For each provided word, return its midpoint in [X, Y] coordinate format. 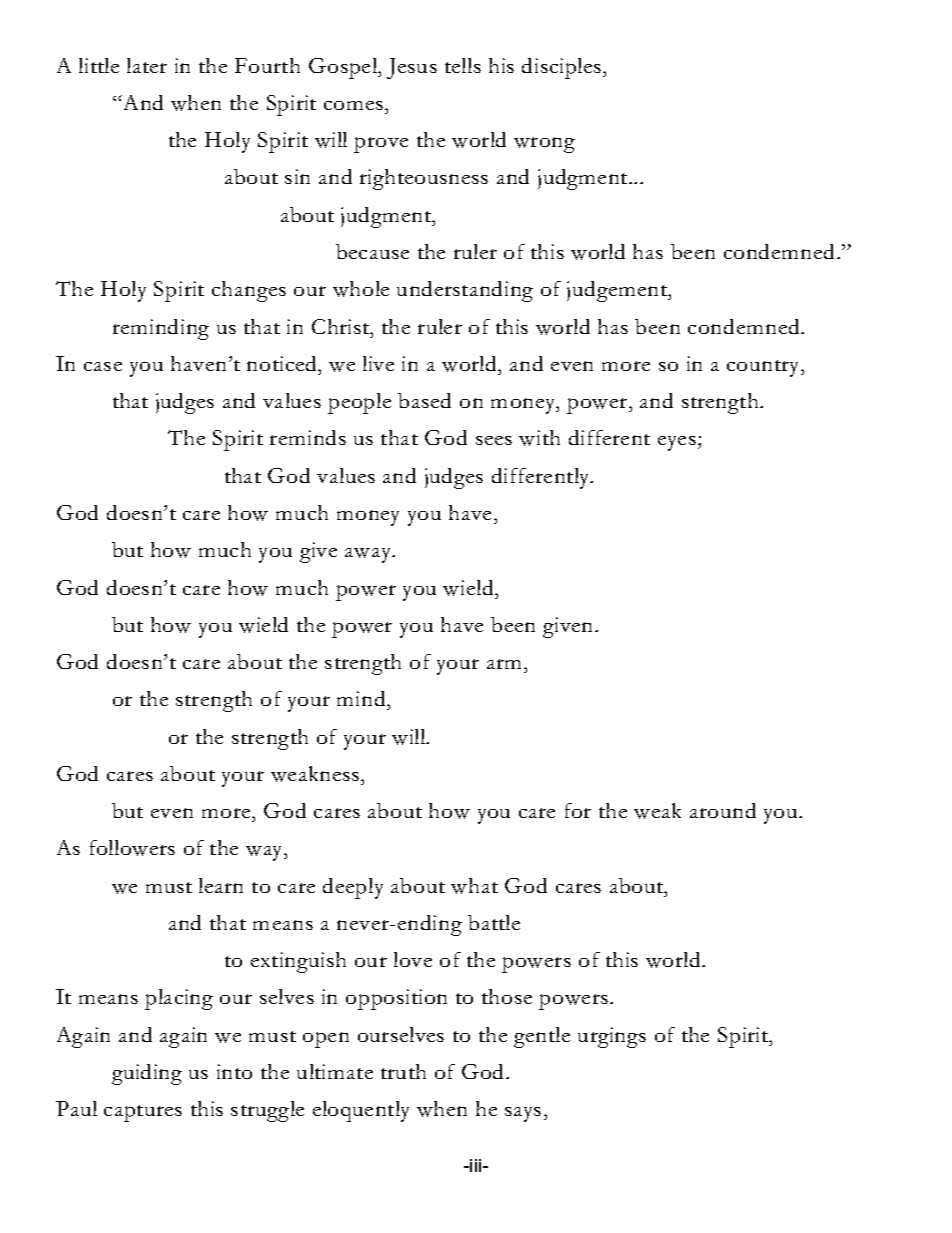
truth [403, 1071]
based [424, 400]
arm [506, 664]
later [147, 65]
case [103, 366]
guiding [147, 1074]
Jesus [412, 68]
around [723, 810]
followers [132, 848]
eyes [677, 443]
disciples [561, 68]
